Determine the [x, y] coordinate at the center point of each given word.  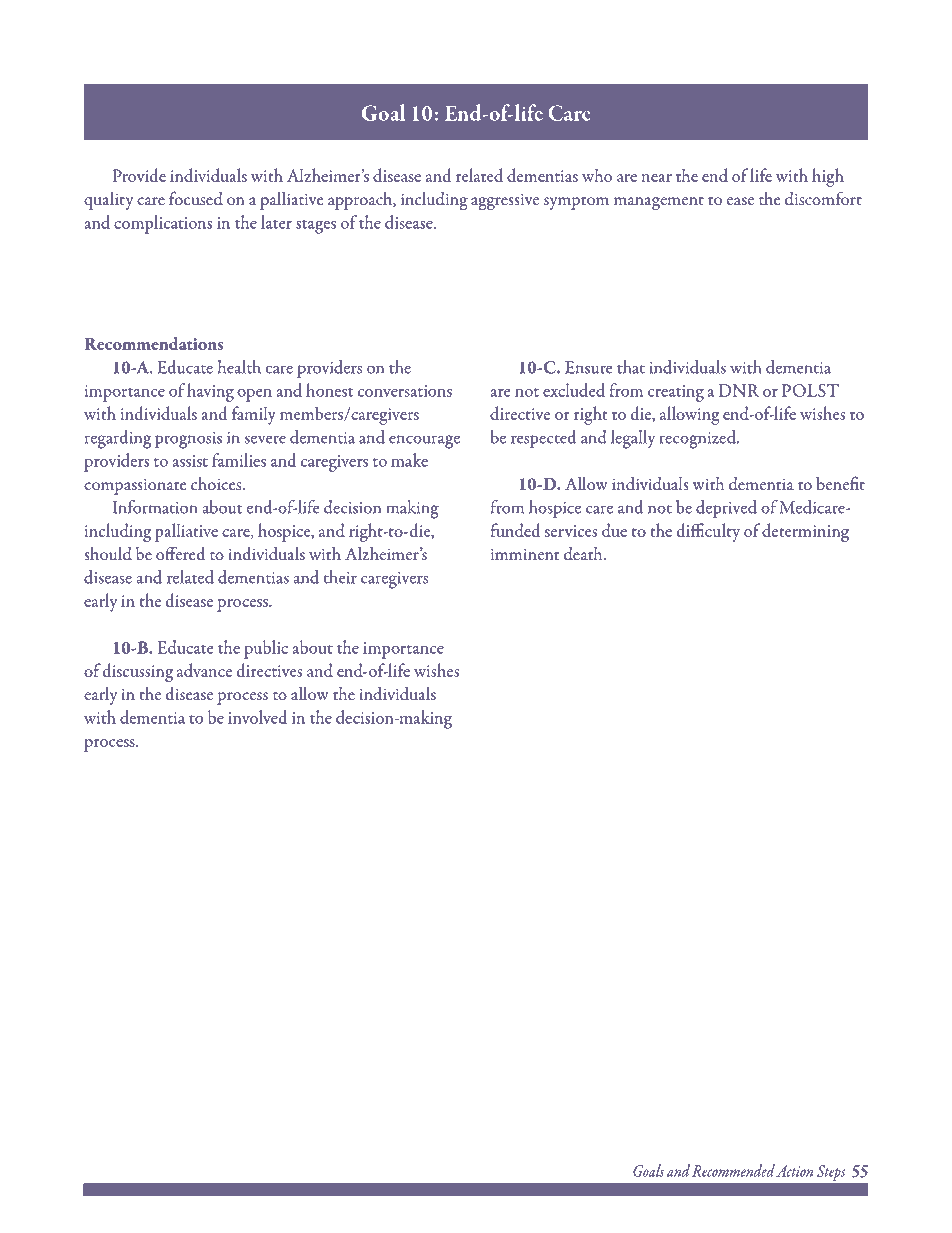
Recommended [733, 1170]
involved [257, 717]
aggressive [505, 201]
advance [204, 670]
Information [155, 507]
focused [196, 198]
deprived [726, 509]
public [266, 649]
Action [794, 1171]
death [584, 554]
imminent [525, 554]
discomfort [823, 198]
